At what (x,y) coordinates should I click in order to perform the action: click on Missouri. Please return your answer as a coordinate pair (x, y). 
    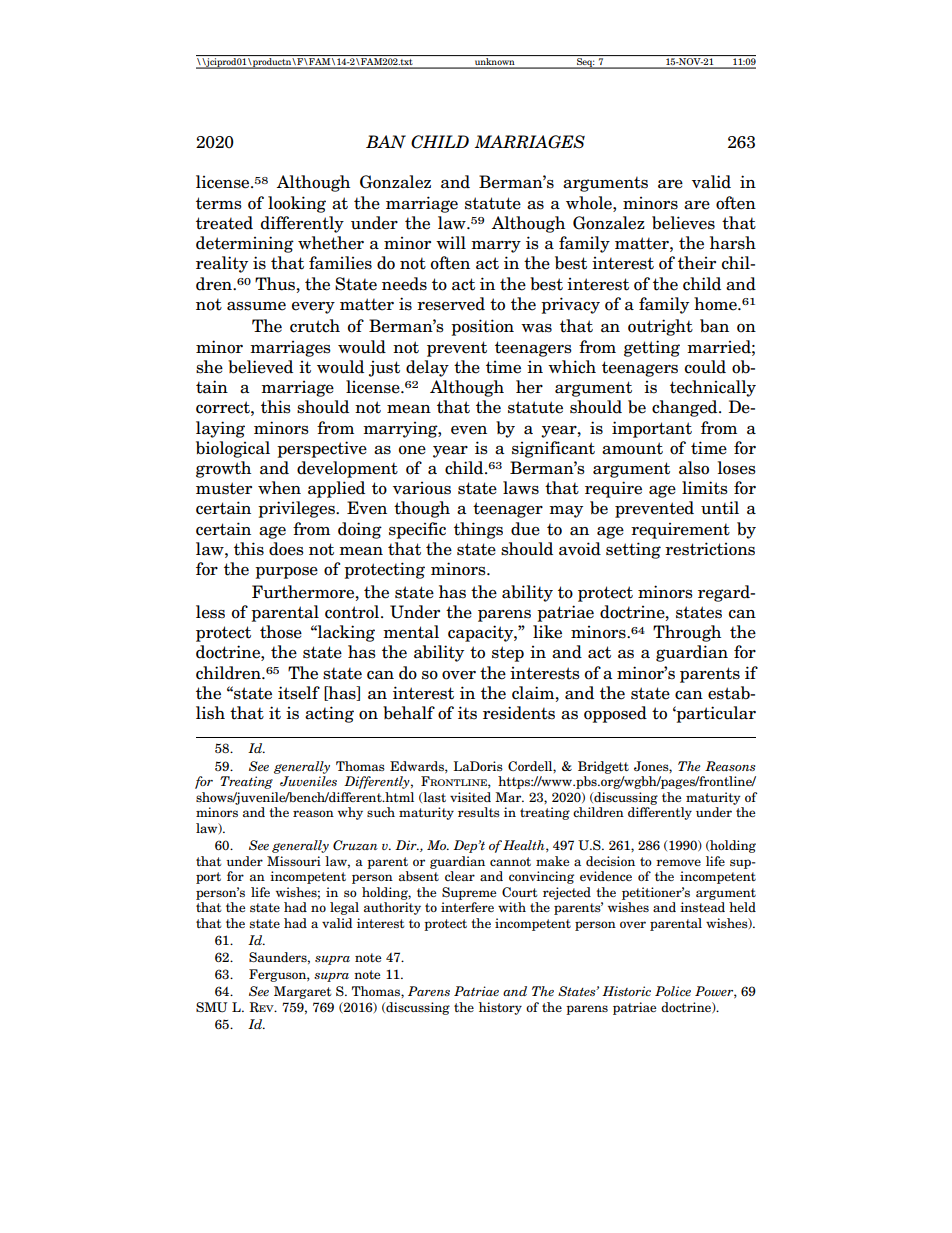
    Looking at the image, I should click on (294, 861).
